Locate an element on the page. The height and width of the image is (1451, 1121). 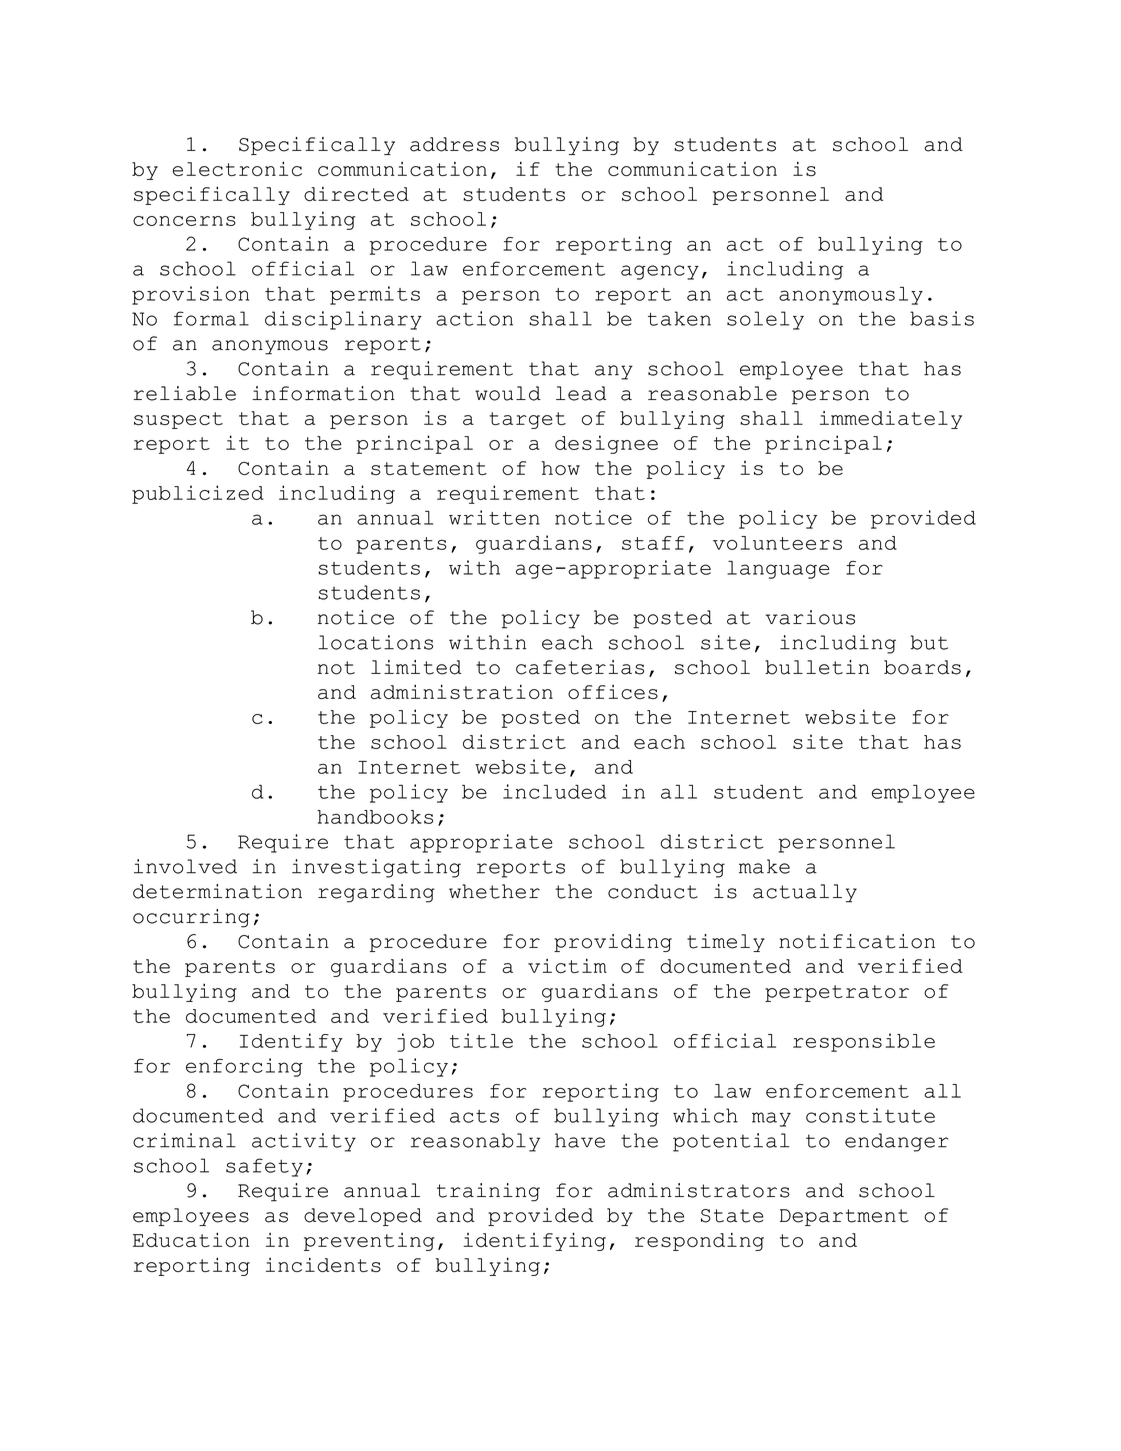
address is located at coordinates (454, 144).
